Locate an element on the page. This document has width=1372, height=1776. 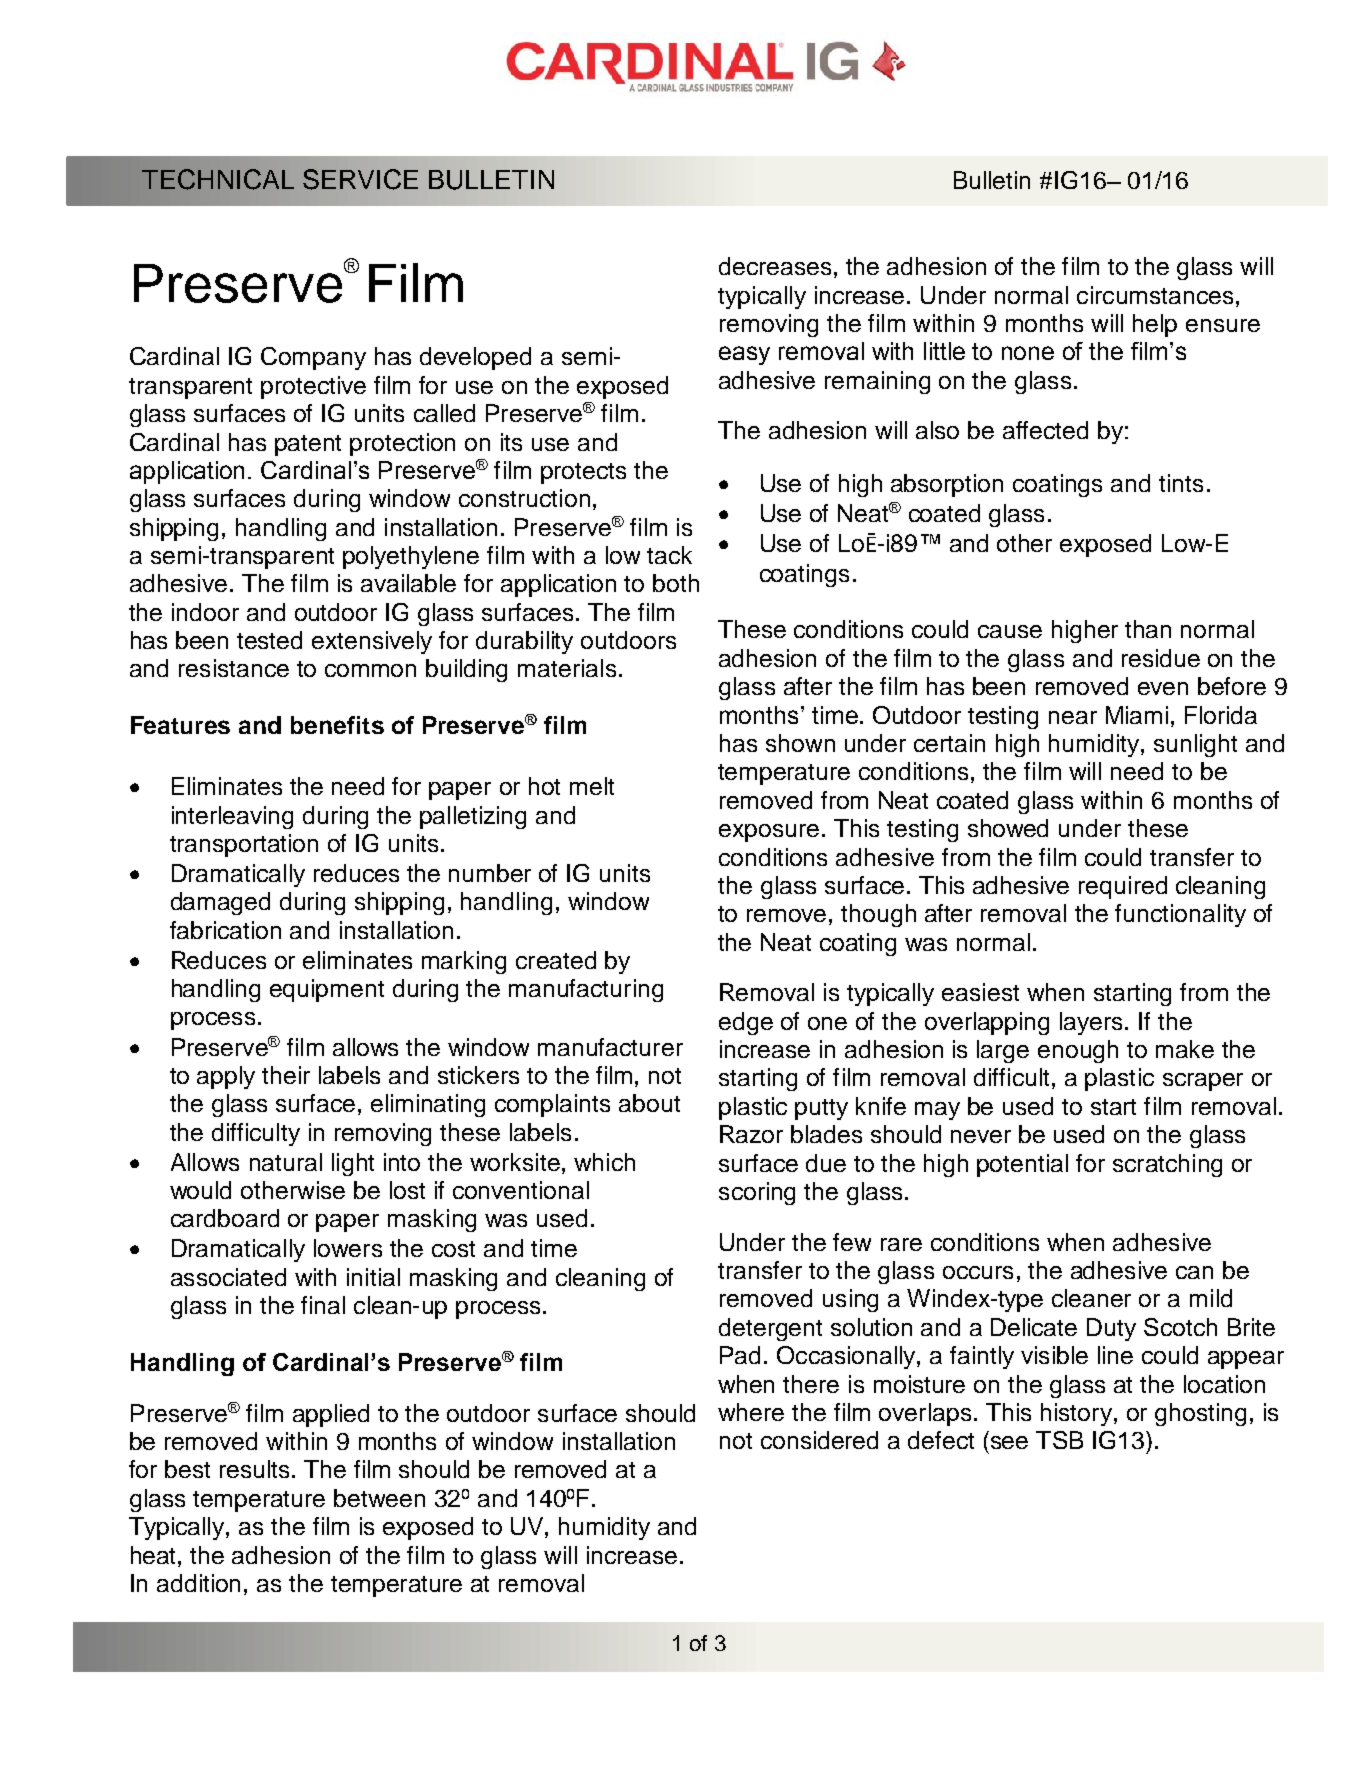
see is located at coordinates (1009, 1442).
